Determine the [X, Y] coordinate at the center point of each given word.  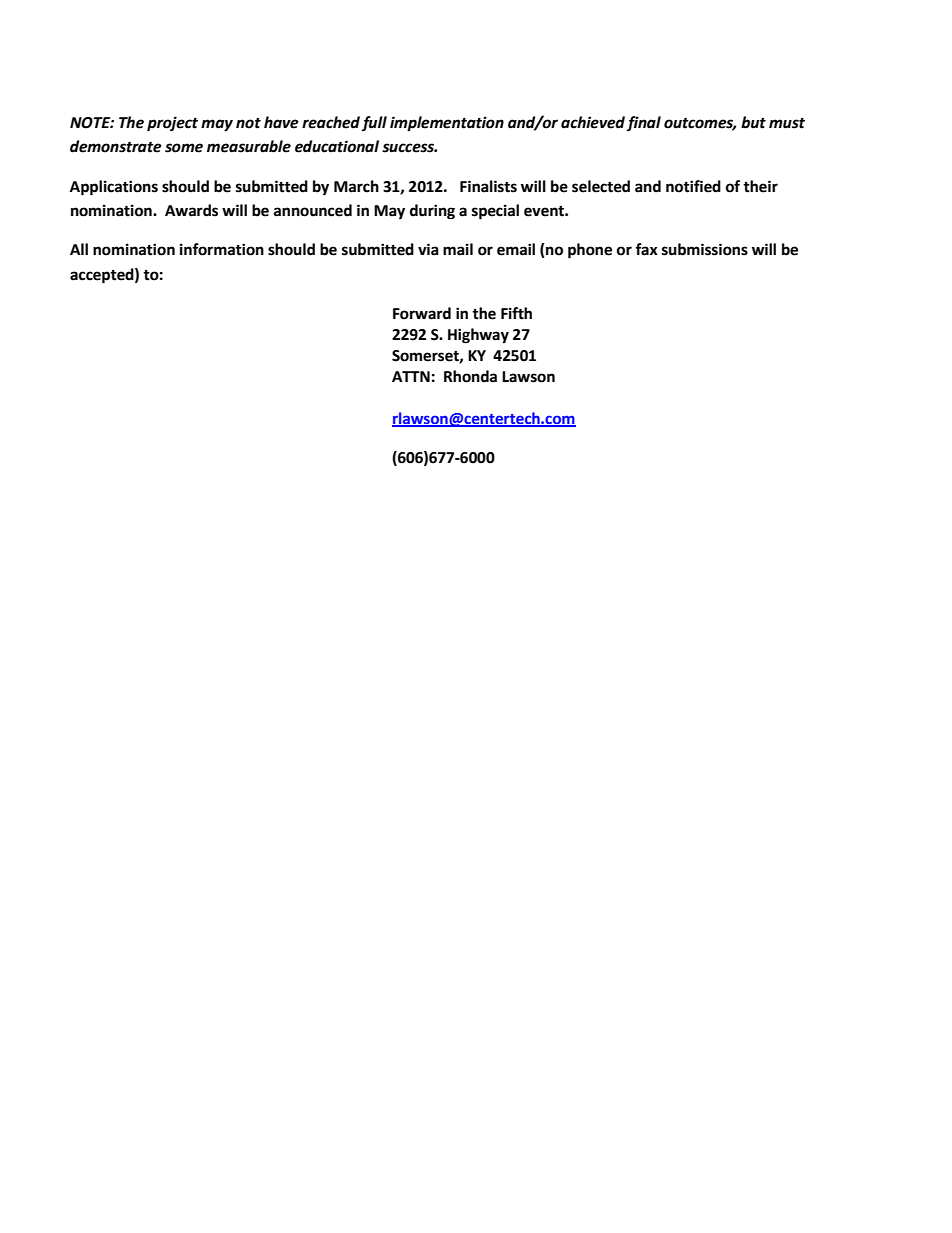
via [428, 249]
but [753, 122]
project [172, 124]
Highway [478, 336]
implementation [447, 124]
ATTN [411, 376]
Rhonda [470, 376]
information [222, 249]
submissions [705, 249]
